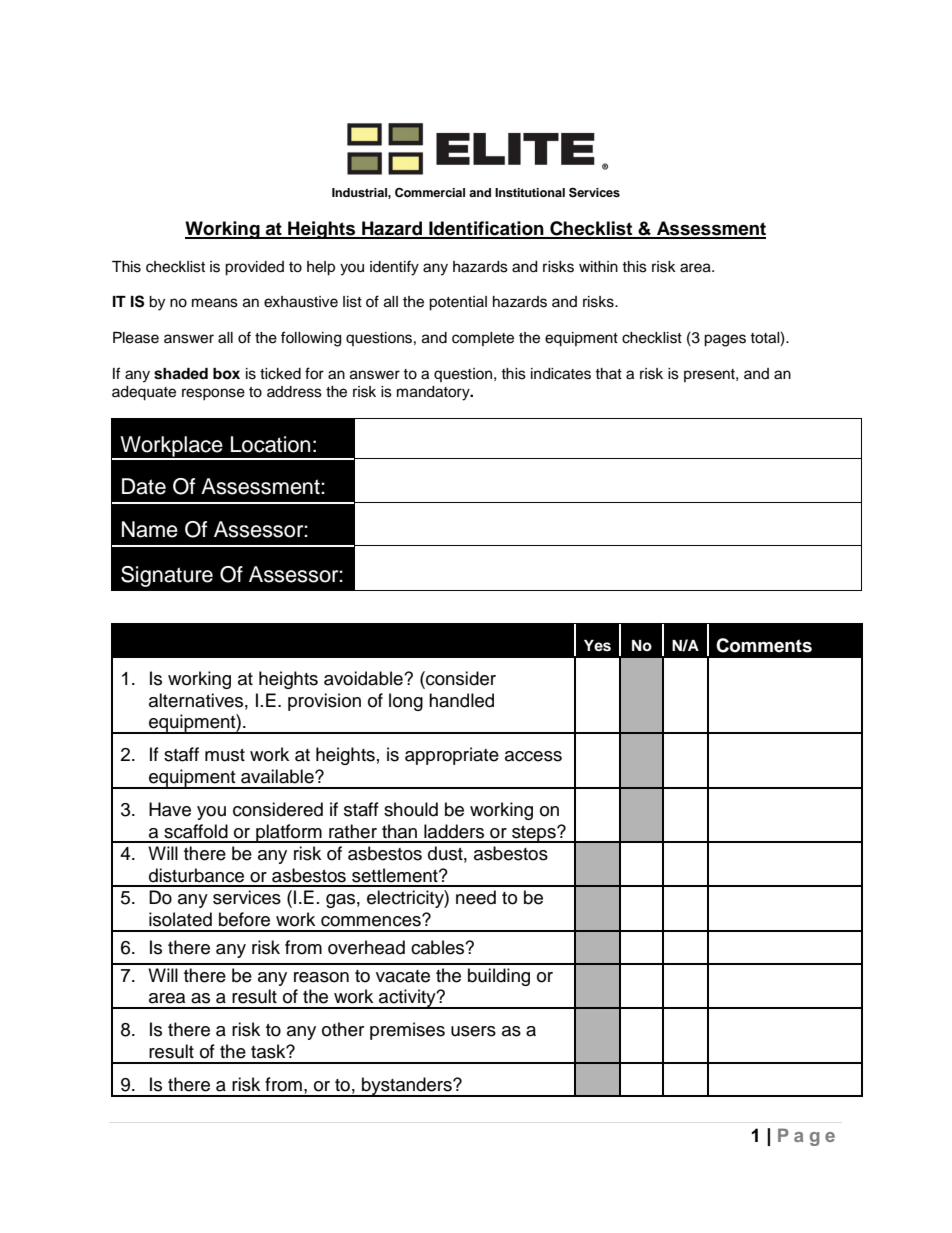 The width and height of the document is (952, 1233). Describe the element at coordinates (254, 268) in the document. I see `provided` at that location.
